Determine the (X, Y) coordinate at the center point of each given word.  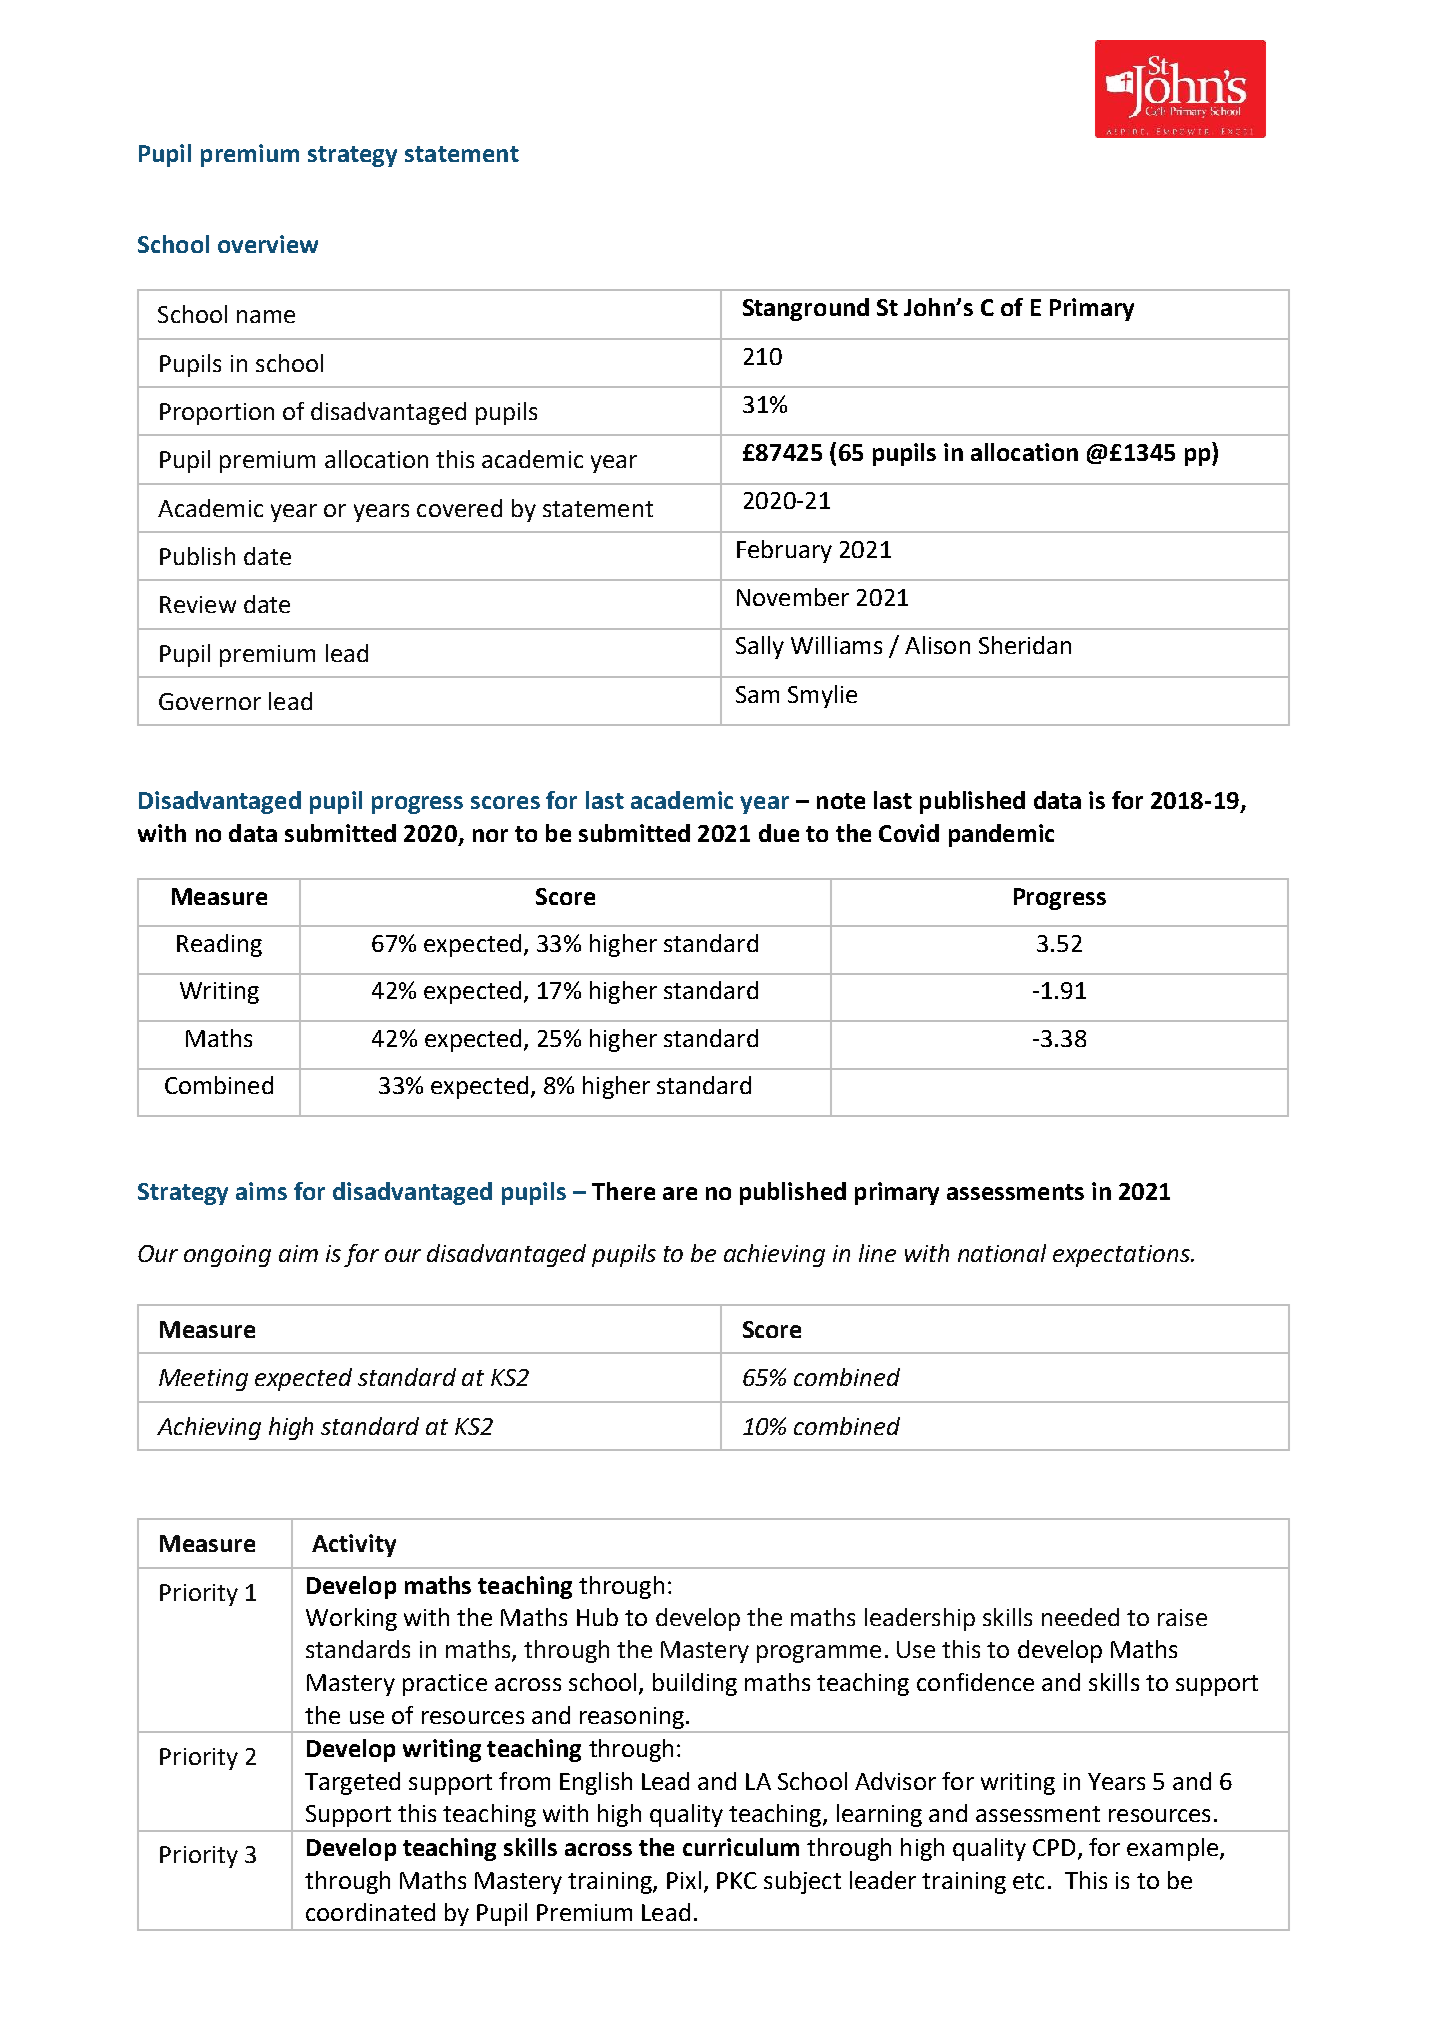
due (779, 833)
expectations (1122, 1256)
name (266, 316)
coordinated (370, 1912)
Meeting (203, 1380)
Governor (210, 701)
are (680, 1193)
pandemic (1001, 835)
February (784, 551)
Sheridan (1025, 645)
